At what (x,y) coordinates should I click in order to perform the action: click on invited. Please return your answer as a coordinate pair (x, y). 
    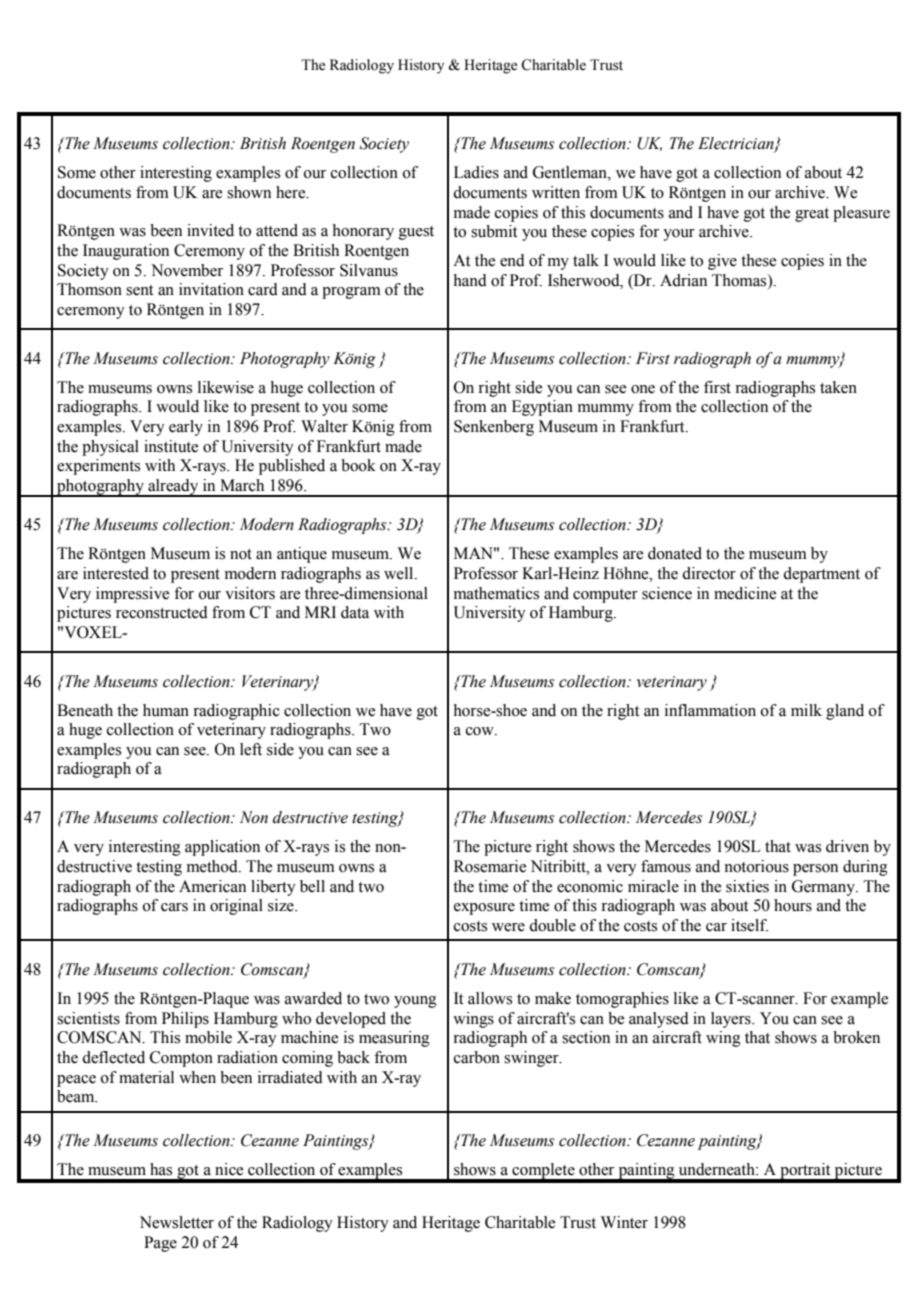
    Looking at the image, I should click on (210, 230).
